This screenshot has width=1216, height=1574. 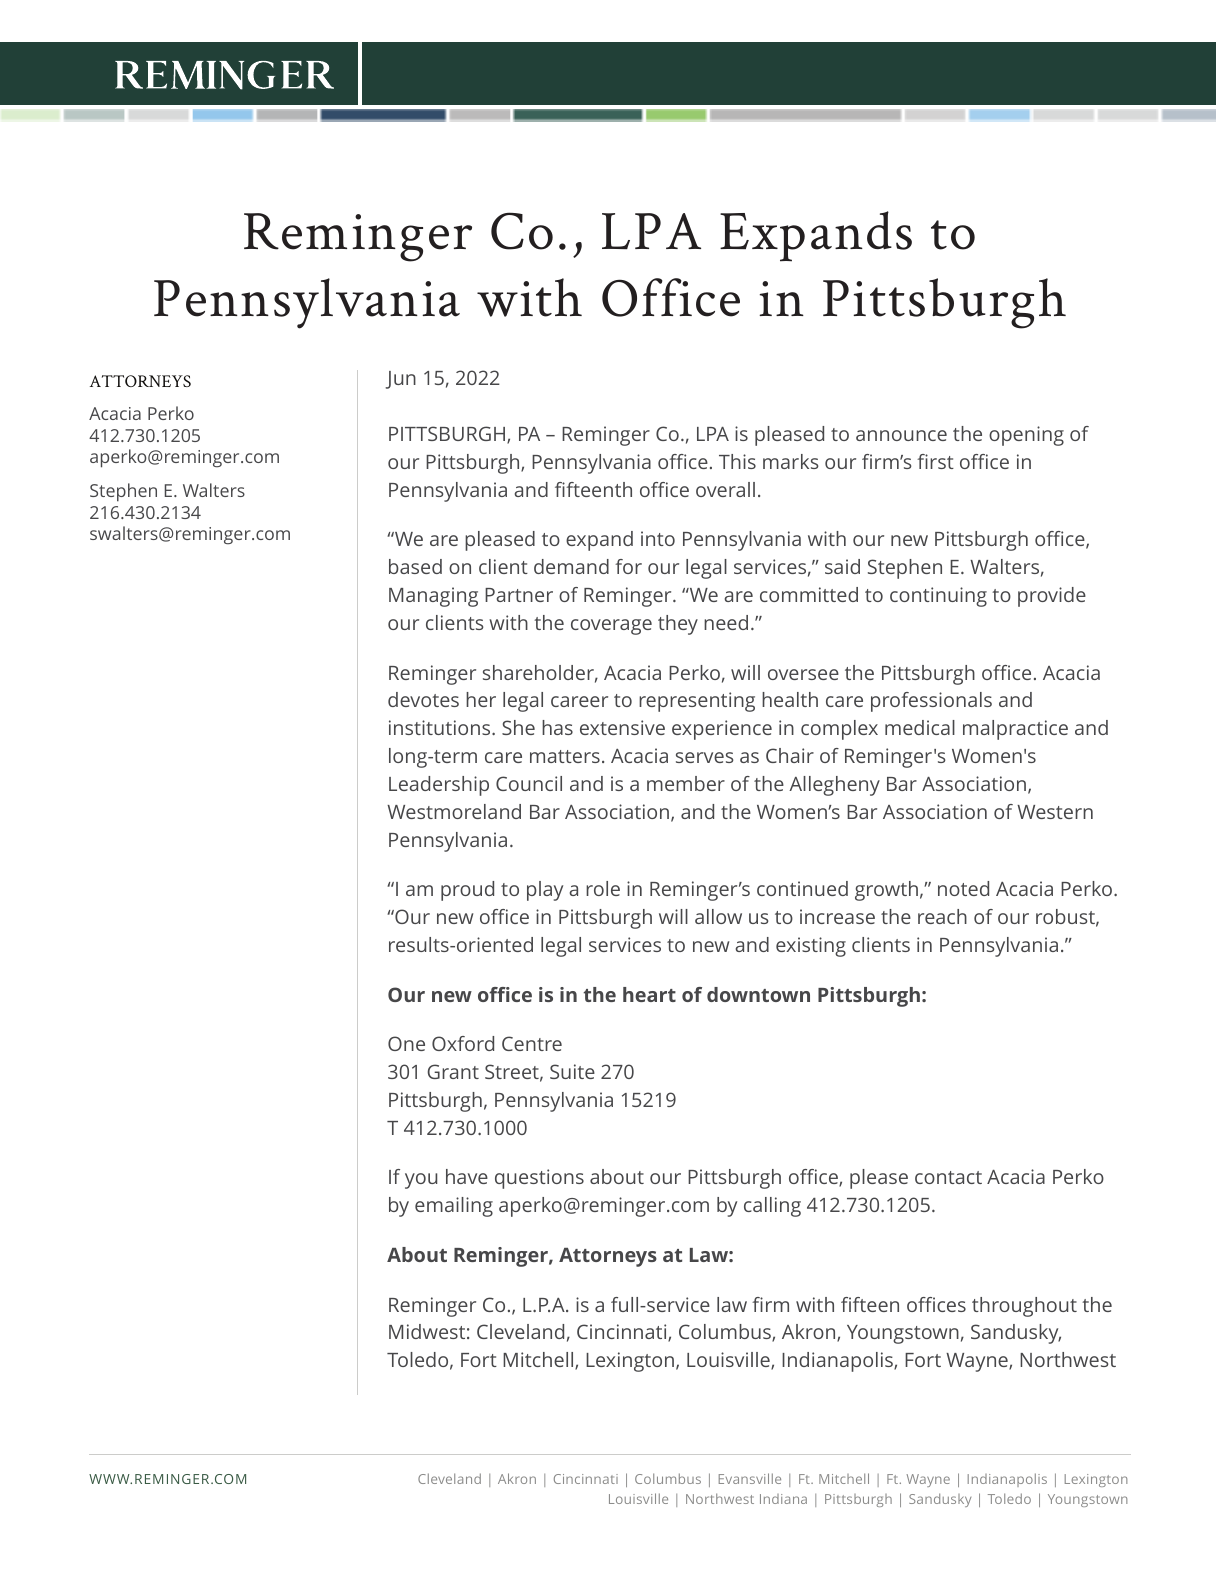 I want to click on opening, so click(x=1026, y=436).
